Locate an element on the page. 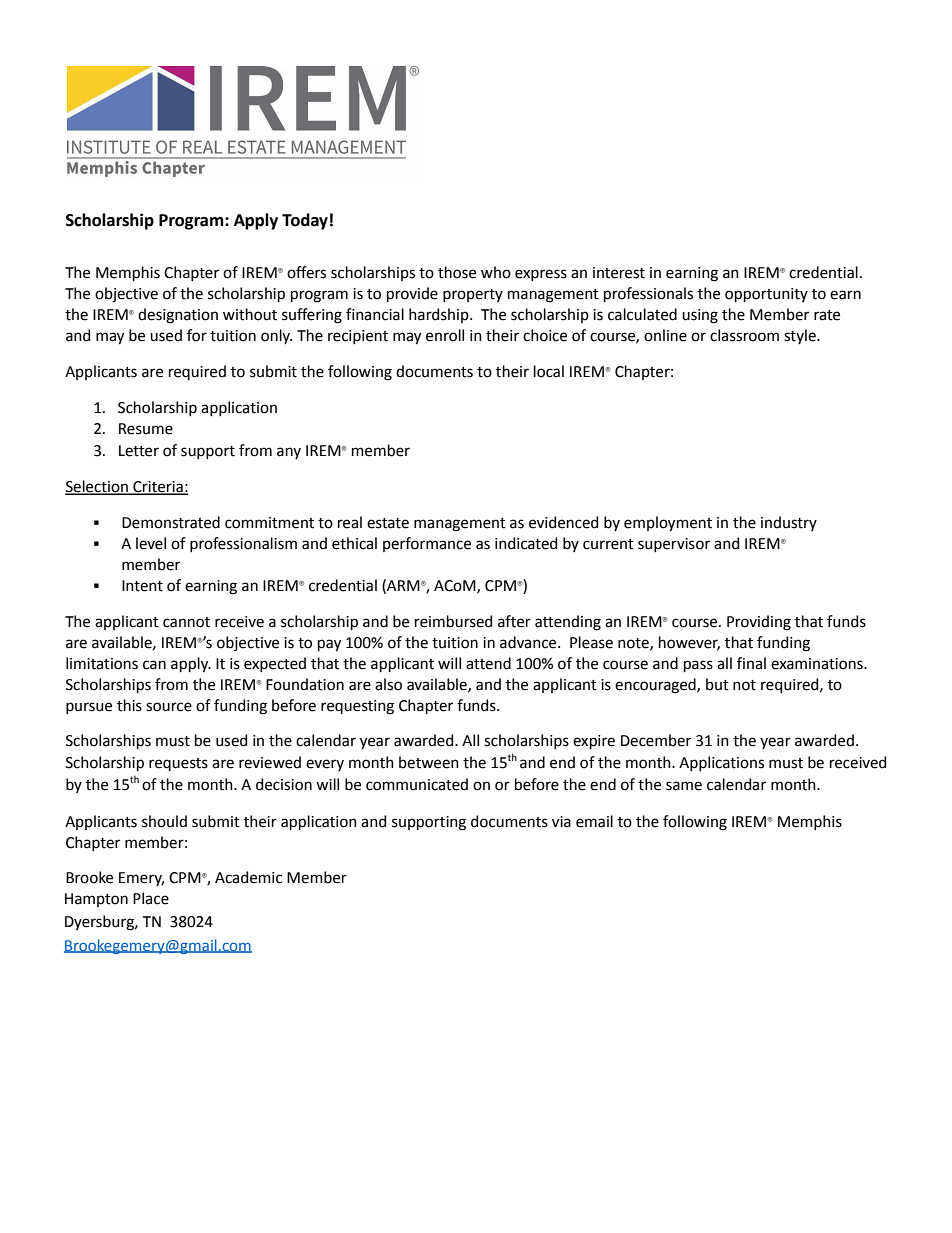  performance is located at coordinates (427, 544).
